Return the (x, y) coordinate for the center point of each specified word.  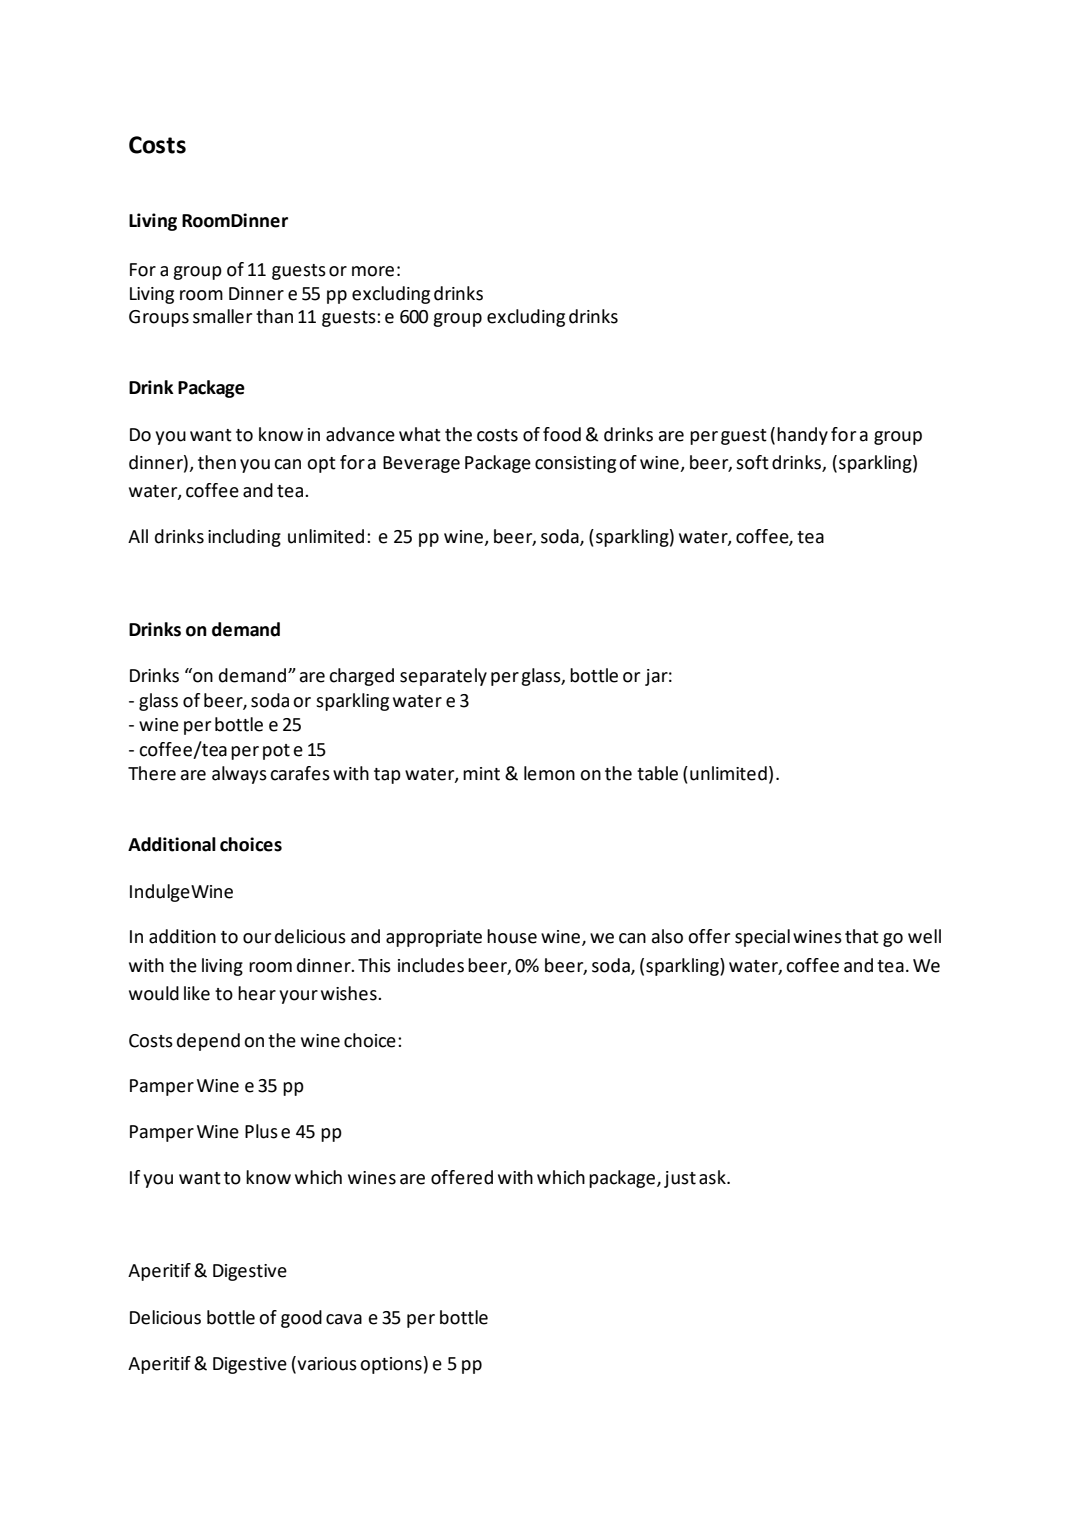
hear (257, 993)
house (512, 936)
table (657, 773)
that (862, 936)
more (373, 271)
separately (443, 677)
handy (802, 436)
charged (361, 677)
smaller (222, 316)
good (301, 1319)
